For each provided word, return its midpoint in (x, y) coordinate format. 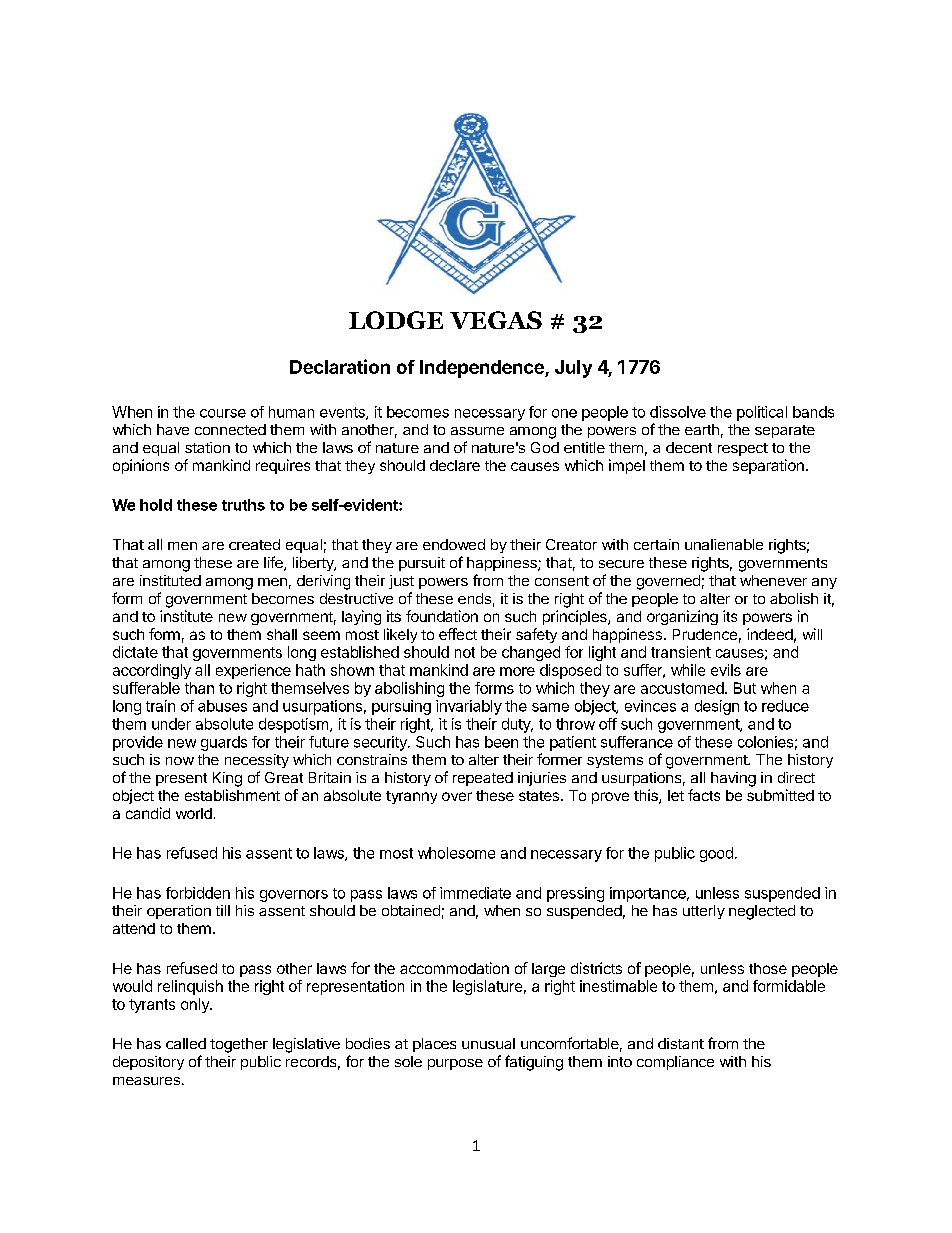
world (194, 813)
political (762, 413)
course (223, 413)
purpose (455, 1064)
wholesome (456, 853)
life (274, 563)
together (239, 1045)
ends (474, 598)
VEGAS (496, 320)
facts (704, 795)
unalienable (724, 544)
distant (681, 1043)
